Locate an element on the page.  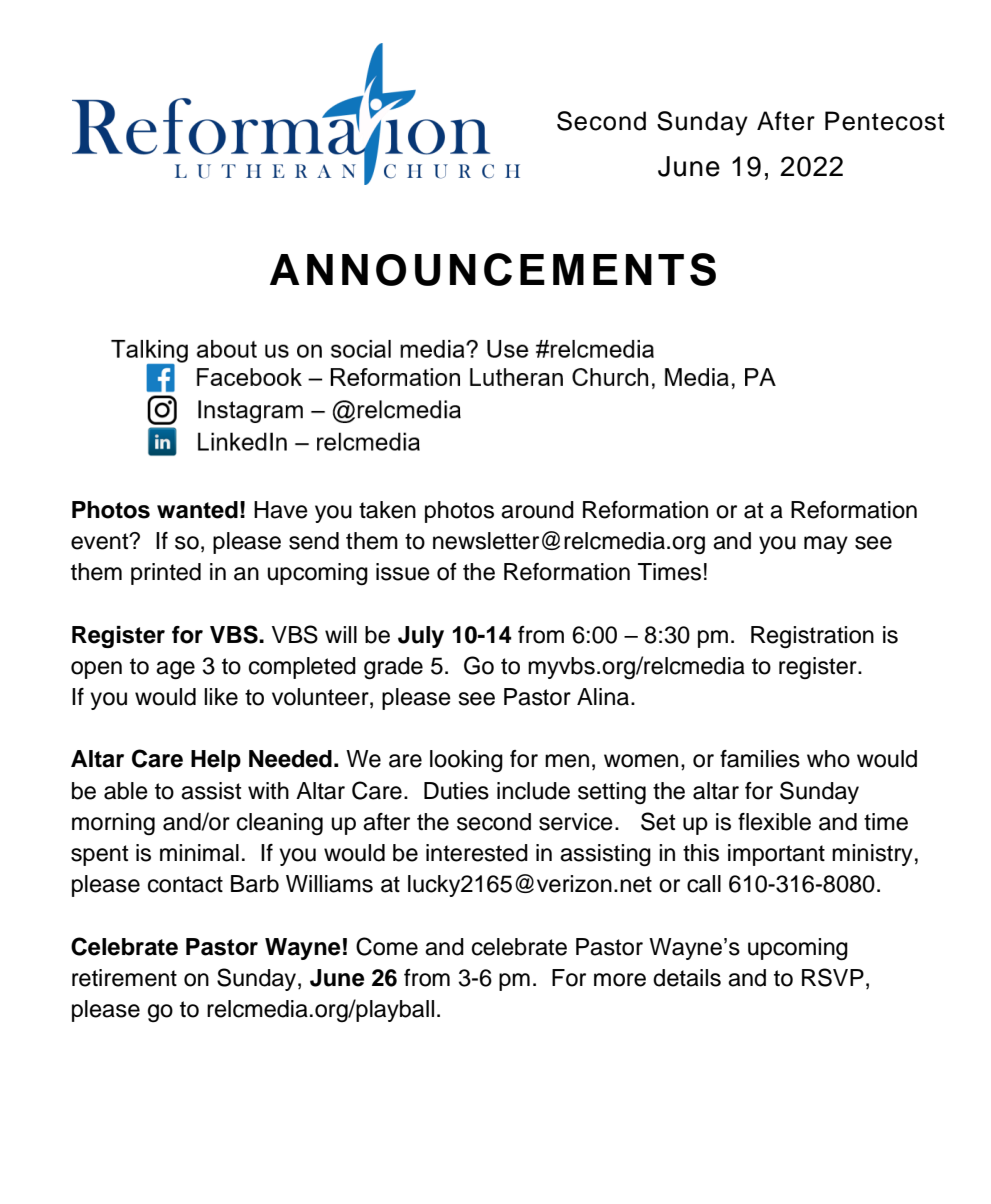
printed is located at coordinates (166, 574).
